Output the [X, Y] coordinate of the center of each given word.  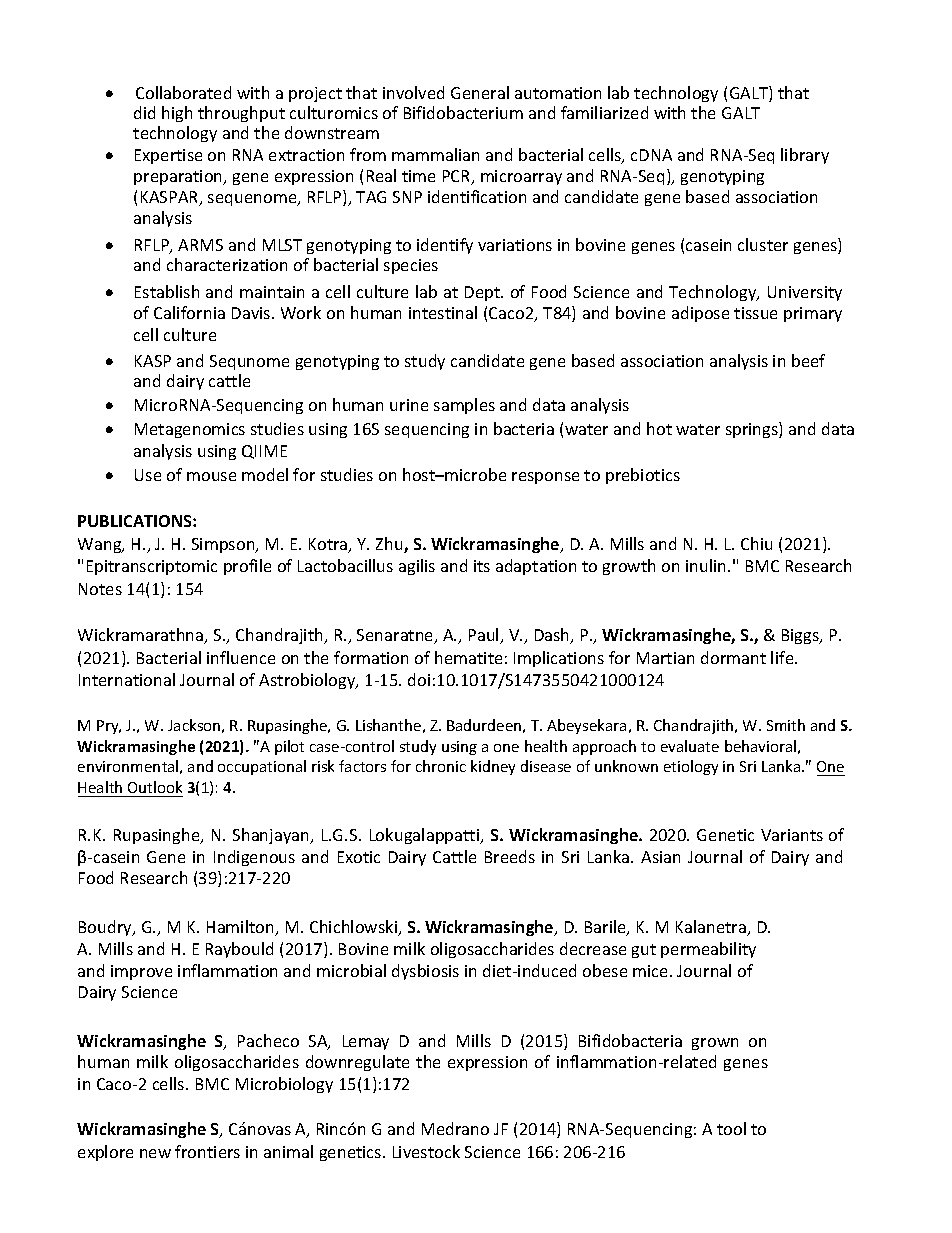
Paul [485, 636]
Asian [660, 857]
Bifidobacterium [463, 112]
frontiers [207, 1151]
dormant [733, 657]
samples [464, 406]
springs [753, 430]
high [177, 114]
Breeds [510, 856]
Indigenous [254, 858]
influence [241, 657]
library [805, 156]
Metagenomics [190, 430]
